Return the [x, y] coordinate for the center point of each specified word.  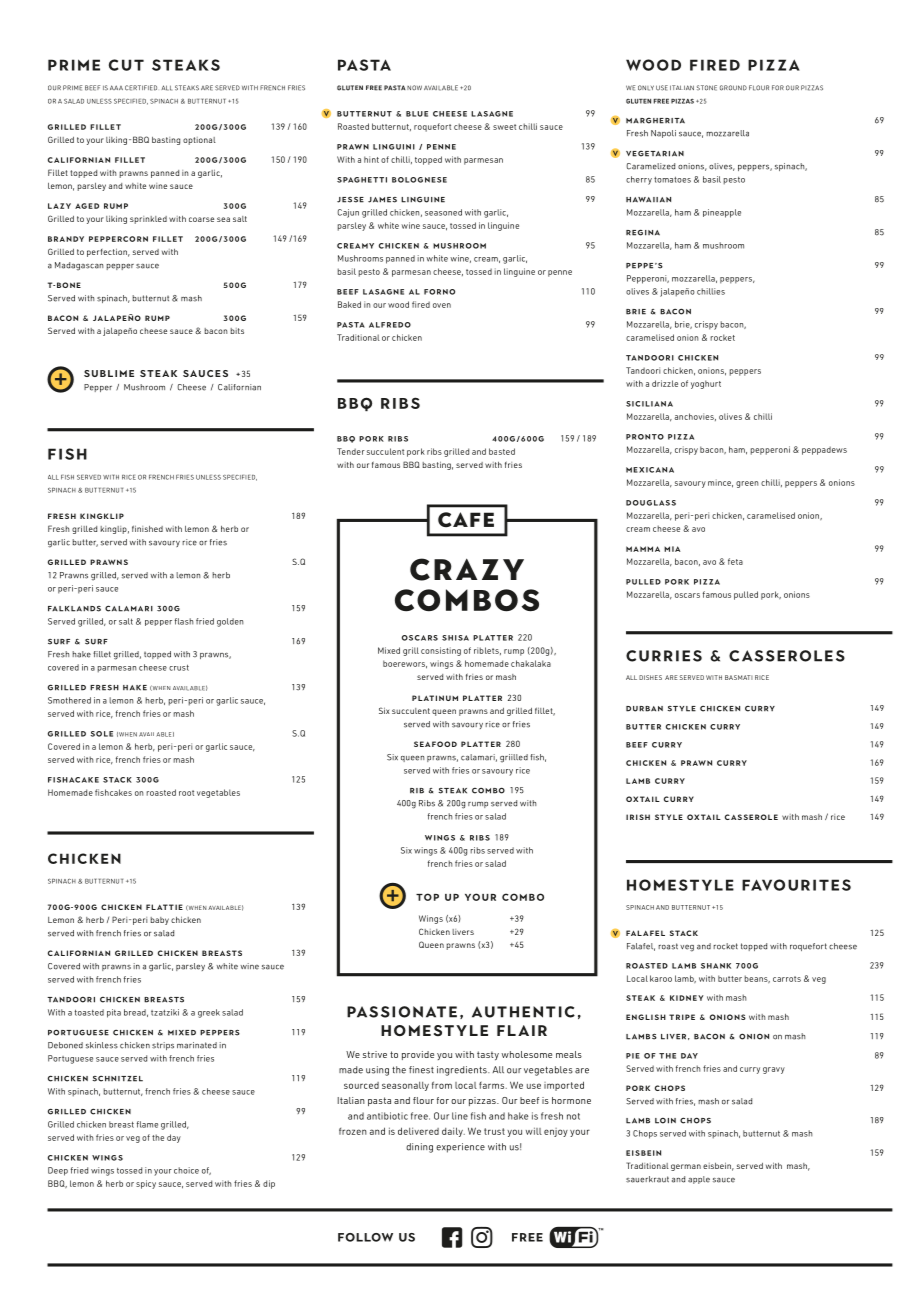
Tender [351, 451]
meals [569, 1054]
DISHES [650, 677]
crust [179, 667]
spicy [146, 1184]
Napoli [663, 134]
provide [418, 1055]
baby [159, 921]
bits [237, 331]
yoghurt [706, 384]
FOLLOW [365, 1237]
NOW [413, 87]
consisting [441, 651]
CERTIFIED [141, 88]
